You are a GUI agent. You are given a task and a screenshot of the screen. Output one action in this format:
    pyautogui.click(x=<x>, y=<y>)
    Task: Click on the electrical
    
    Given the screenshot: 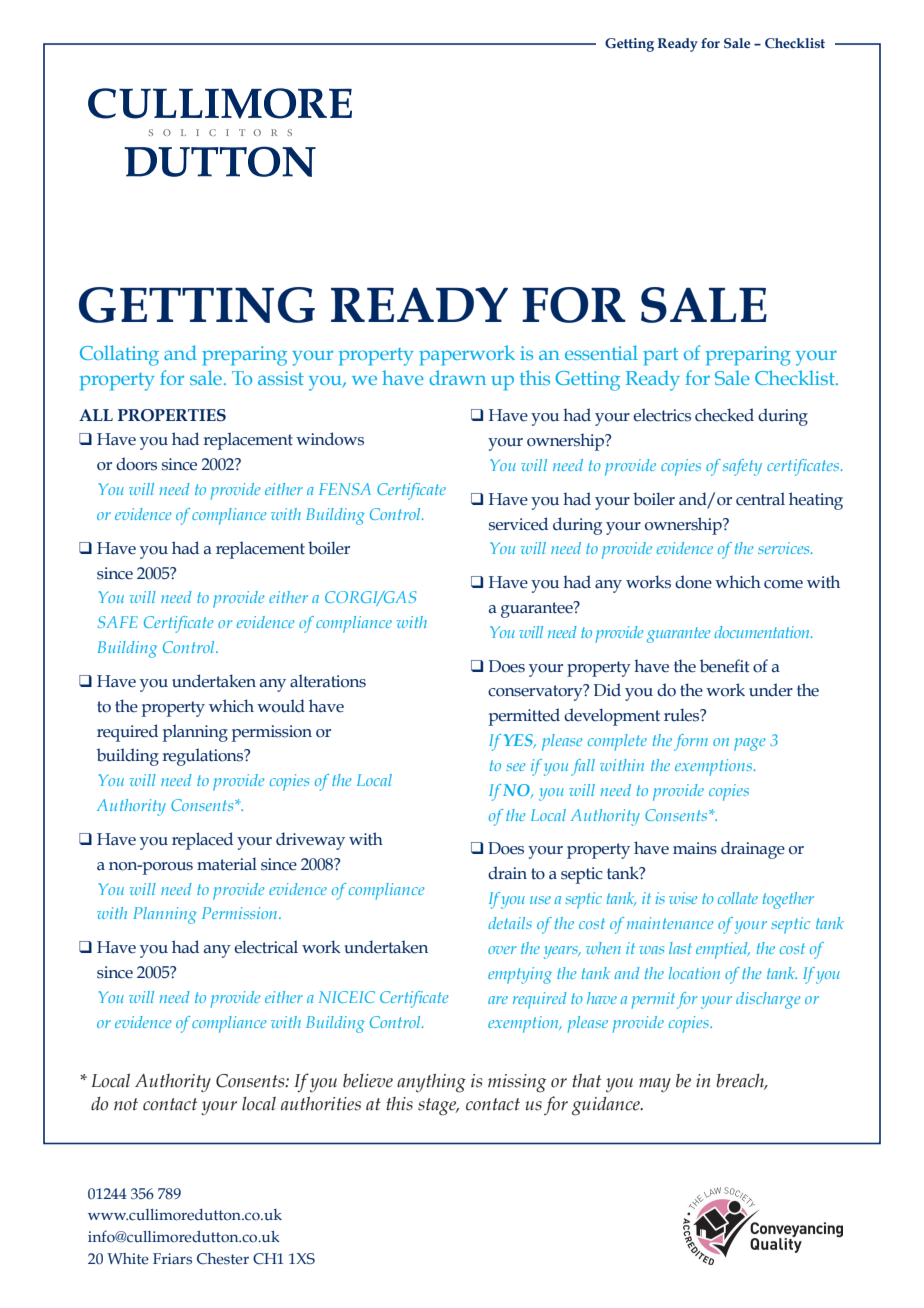 What is the action you would take?
    pyautogui.click(x=266, y=947)
